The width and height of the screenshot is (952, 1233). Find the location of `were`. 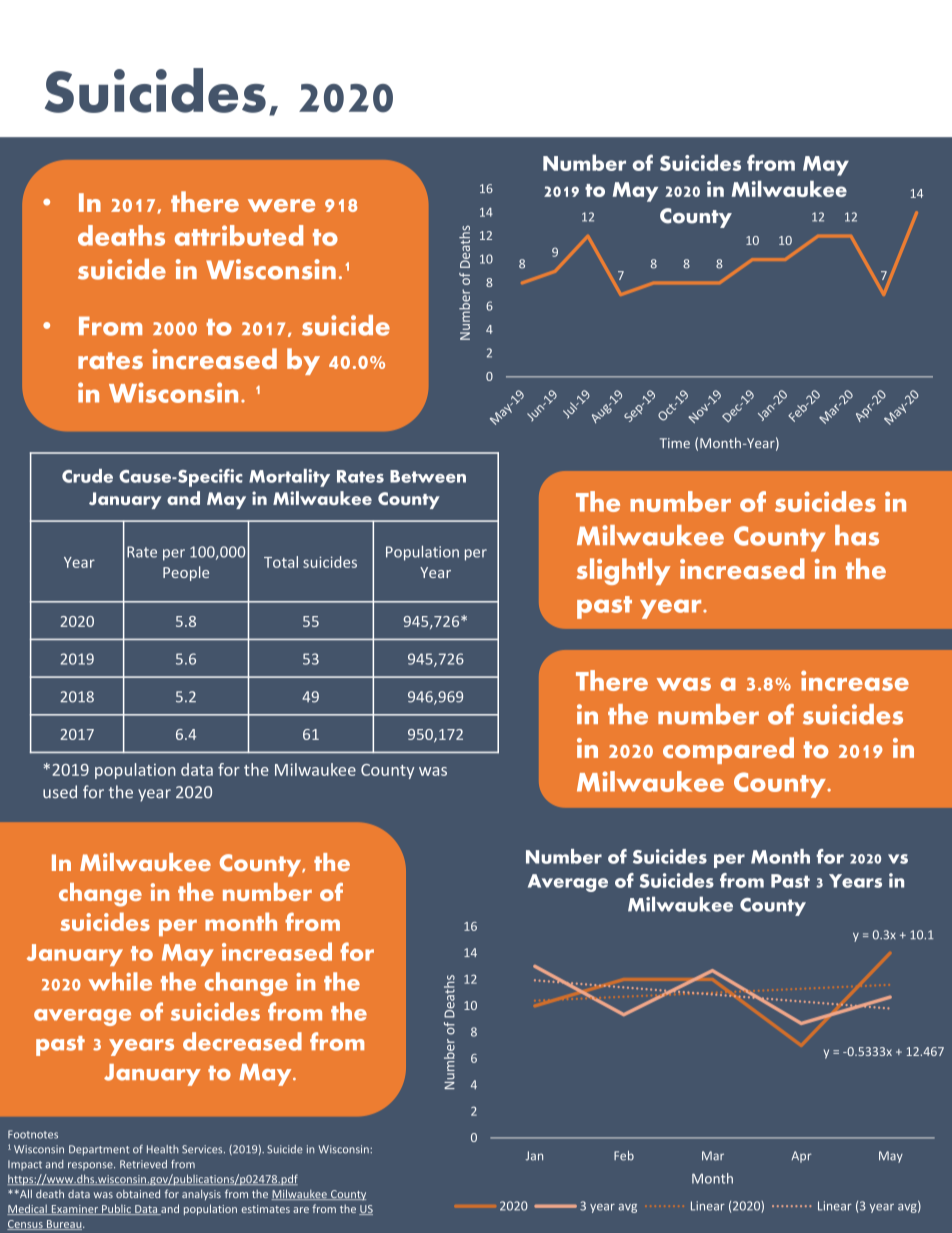

were is located at coordinates (281, 205).
